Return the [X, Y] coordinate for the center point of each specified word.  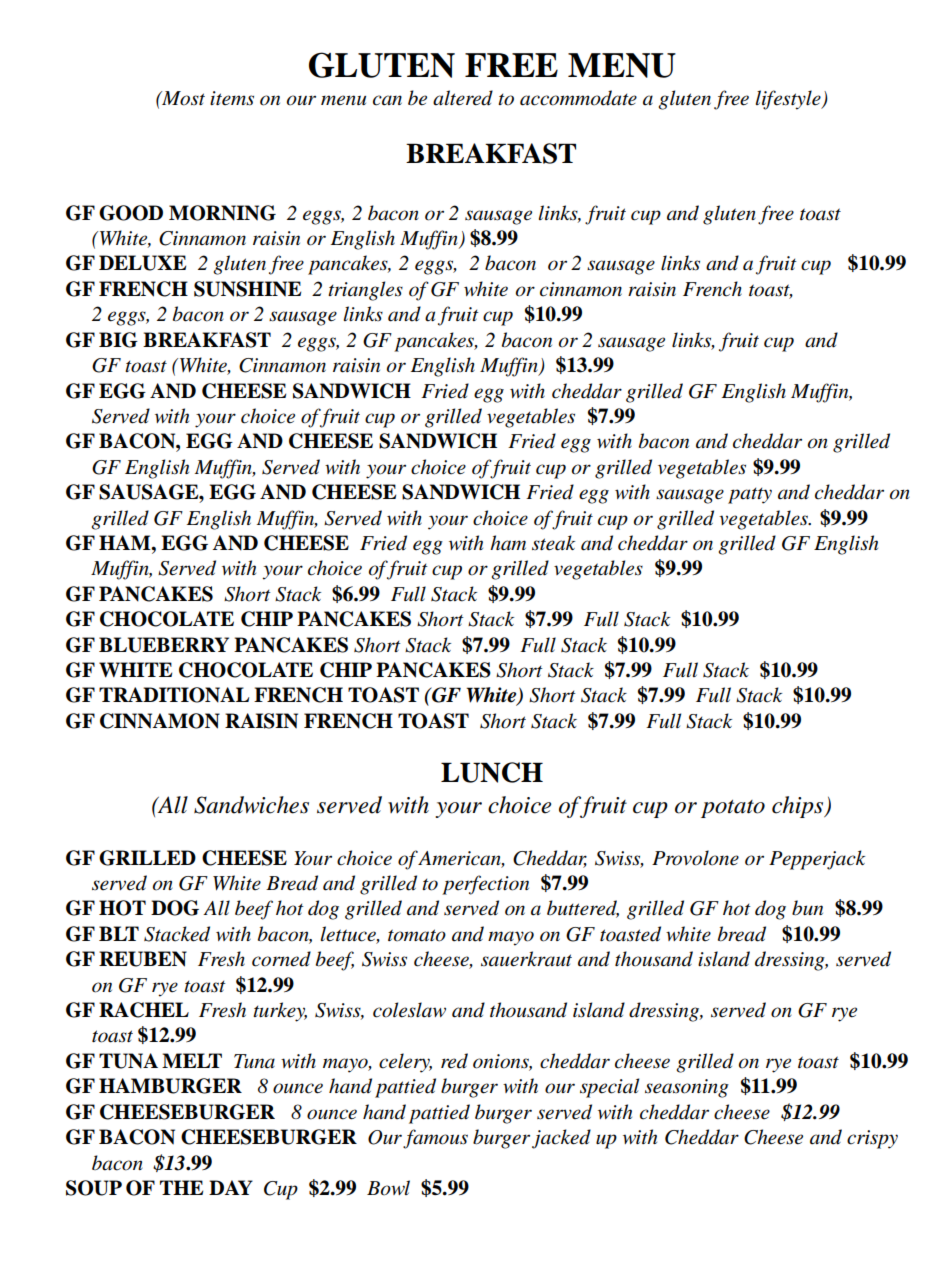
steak [553, 543]
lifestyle [789, 100]
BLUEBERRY [164, 645]
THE [181, 1187]
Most [182, 98]
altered [463, 98]
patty [750, 496]
